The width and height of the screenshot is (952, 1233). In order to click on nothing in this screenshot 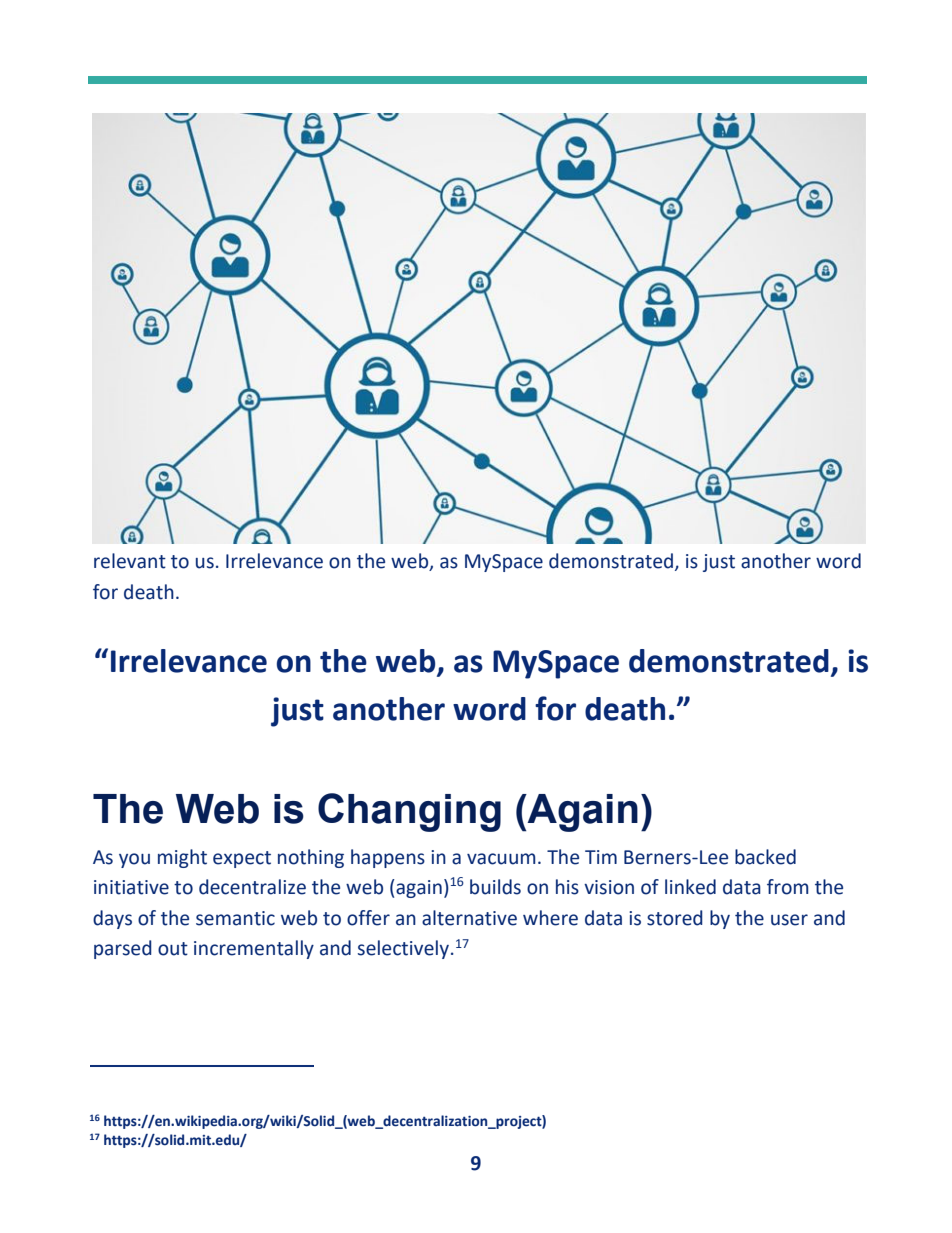, I will do `click(311, 858)`.
